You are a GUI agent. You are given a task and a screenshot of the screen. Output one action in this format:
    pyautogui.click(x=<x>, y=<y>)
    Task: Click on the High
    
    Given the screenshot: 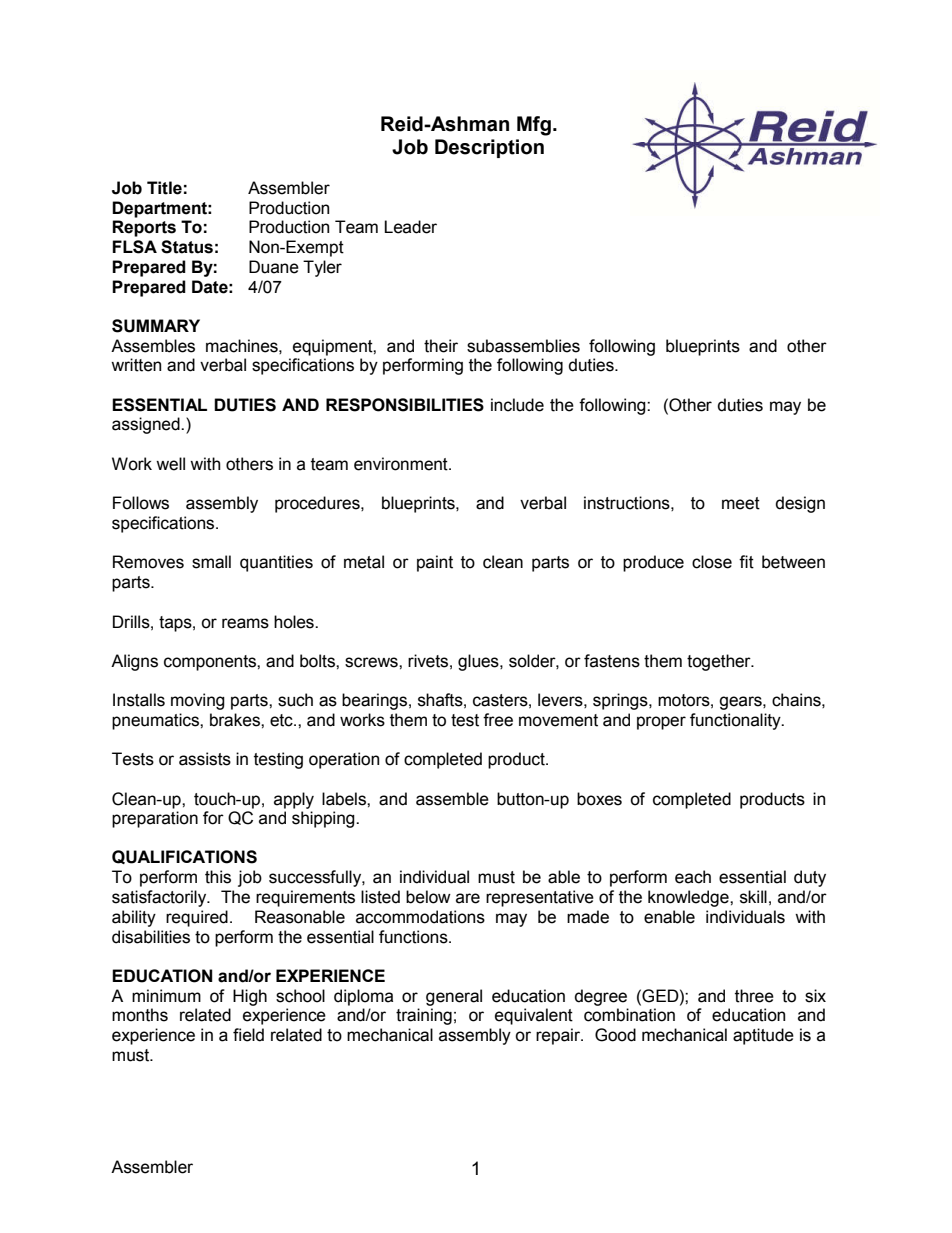 What is the action you would take?
    pyautogui.click(x=250, y=997)
